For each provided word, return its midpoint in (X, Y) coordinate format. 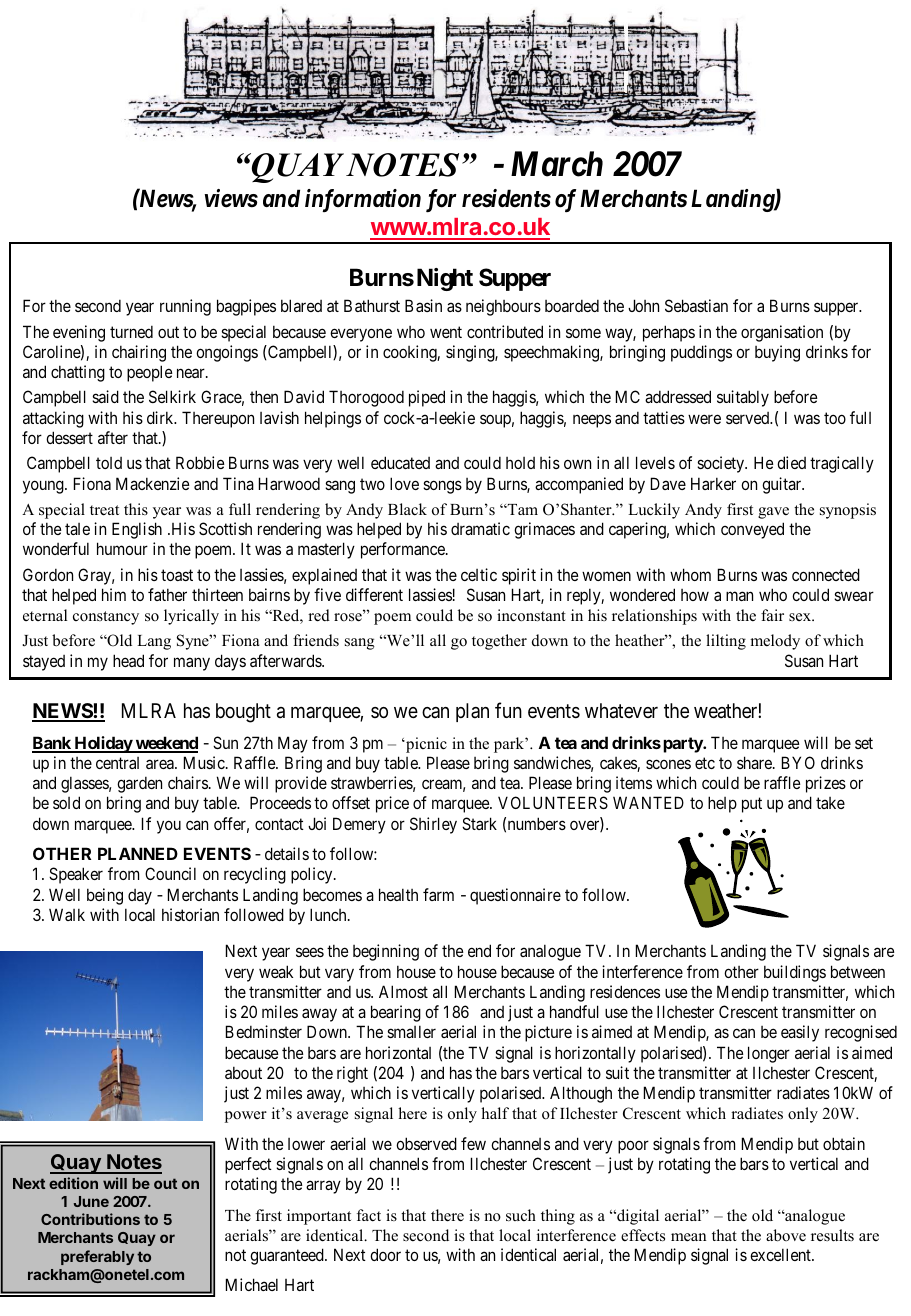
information (363, 200)
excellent (781, 1254)
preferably (97, 1257)
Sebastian (696, 305)
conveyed (752, 530)
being (105, 896)
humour (122, 548)
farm (438, 894)
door (385, 1254)
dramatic (480, 528)
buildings (795, 973)
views (231, 198)
